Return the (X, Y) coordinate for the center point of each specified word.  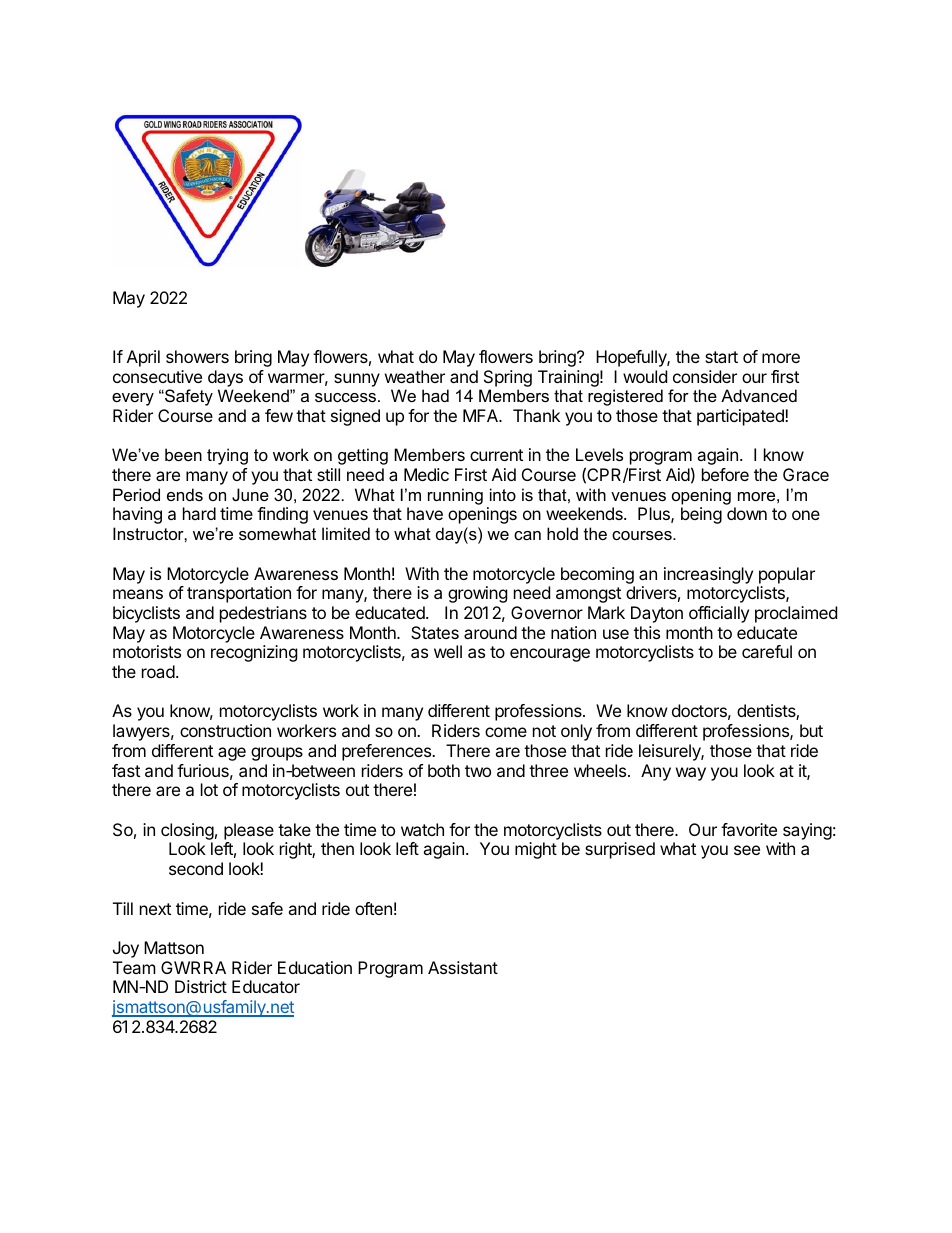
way (691, 774)
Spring (508, 378)
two (478, 771)
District (201, 986)
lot (209, 789)
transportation (239, 594)
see (747, 850)
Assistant (463, 967)
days (225, 378)
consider (705, 376)
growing (478, 594)
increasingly (708, 575)
